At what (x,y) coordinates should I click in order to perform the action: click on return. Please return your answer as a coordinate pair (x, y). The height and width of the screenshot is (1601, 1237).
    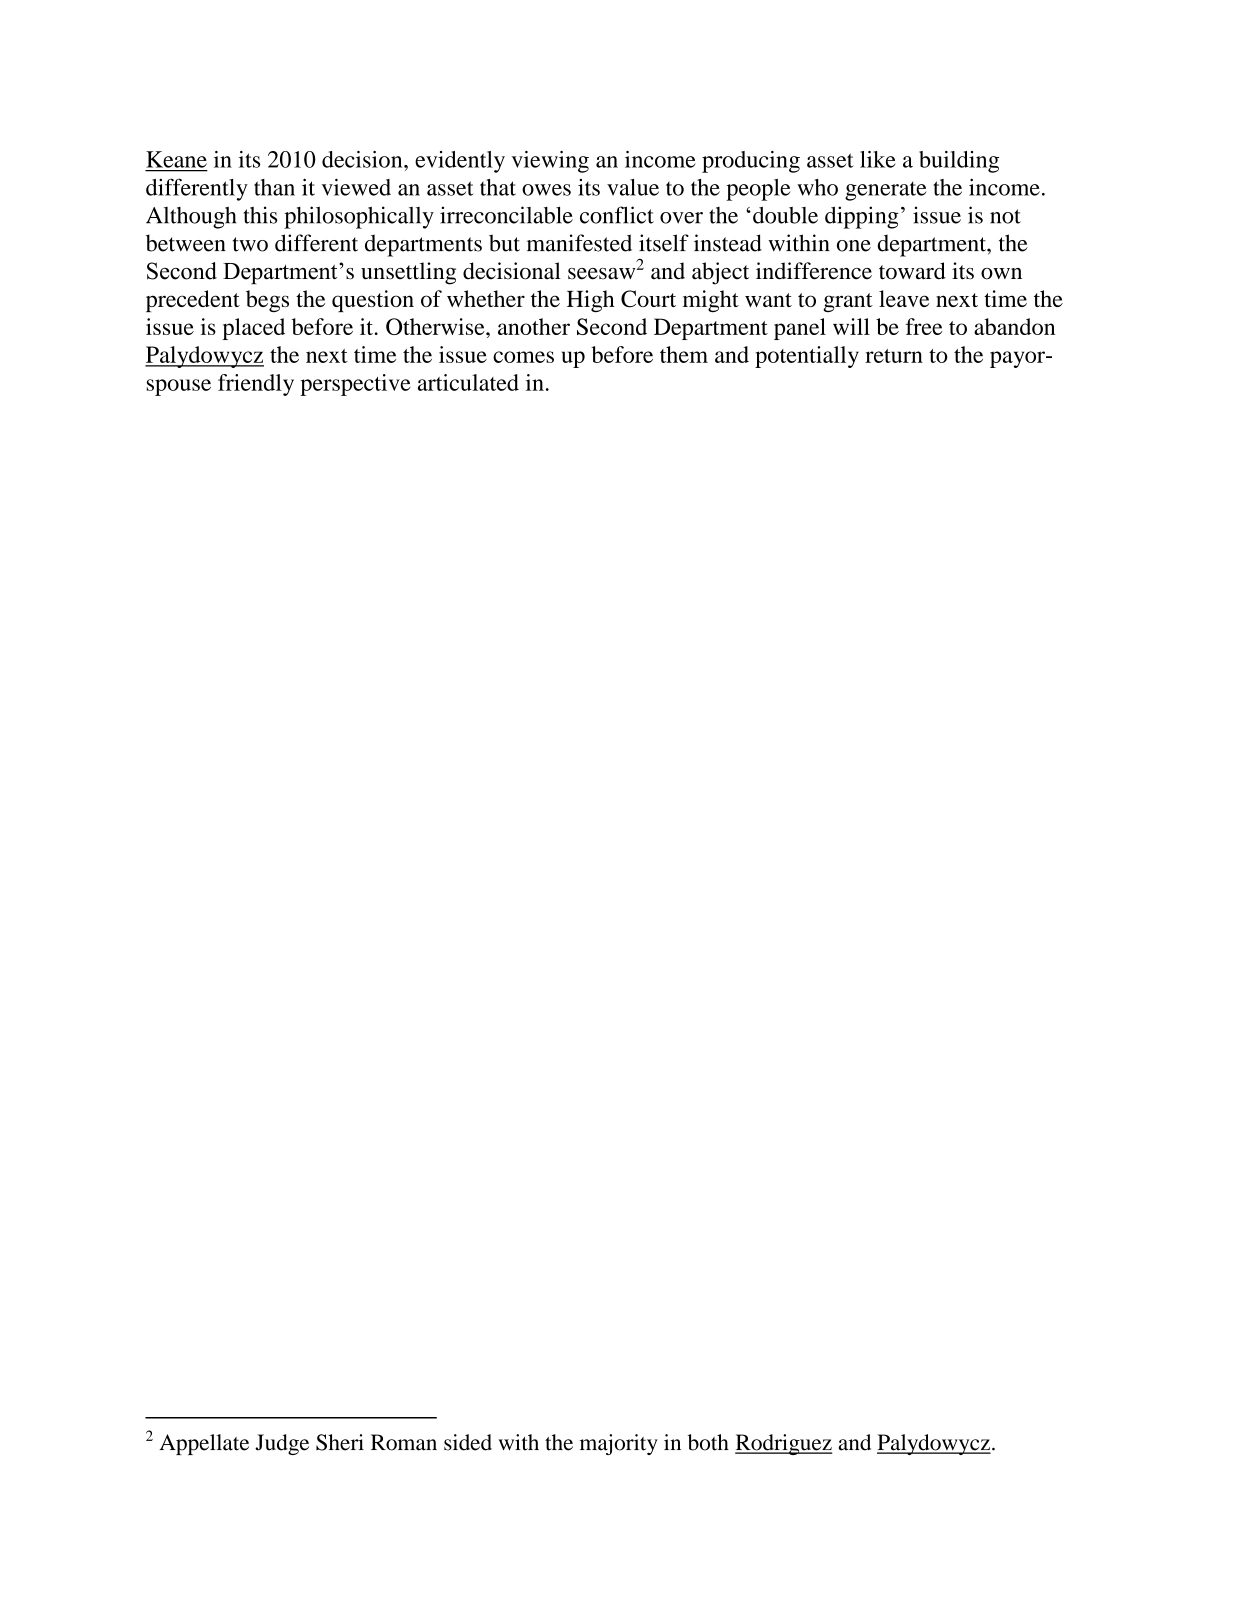
    Looking at the image, I should click on (894, 356).
